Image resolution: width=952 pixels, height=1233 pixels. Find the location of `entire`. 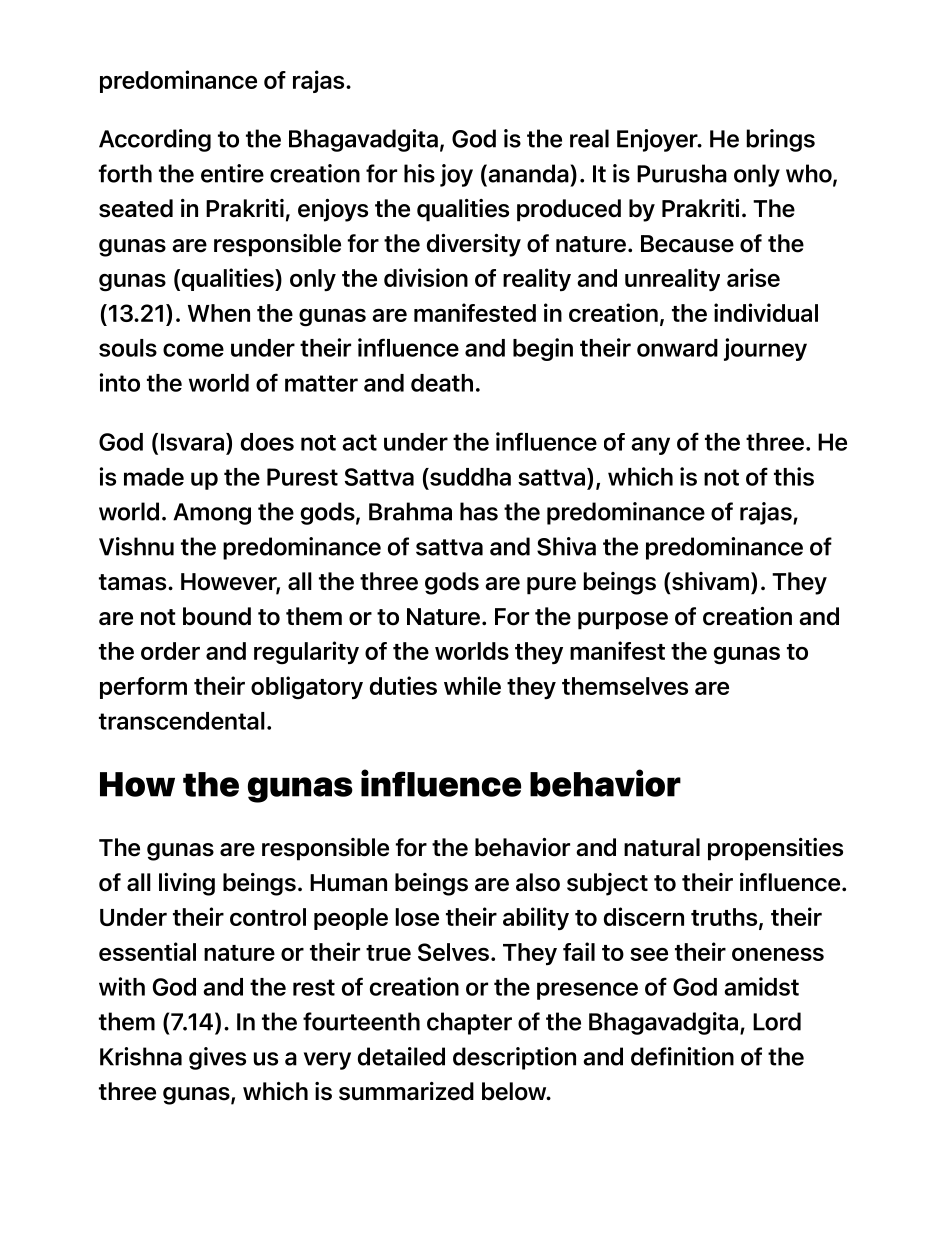

entire is located at coordinates (232, 173).
